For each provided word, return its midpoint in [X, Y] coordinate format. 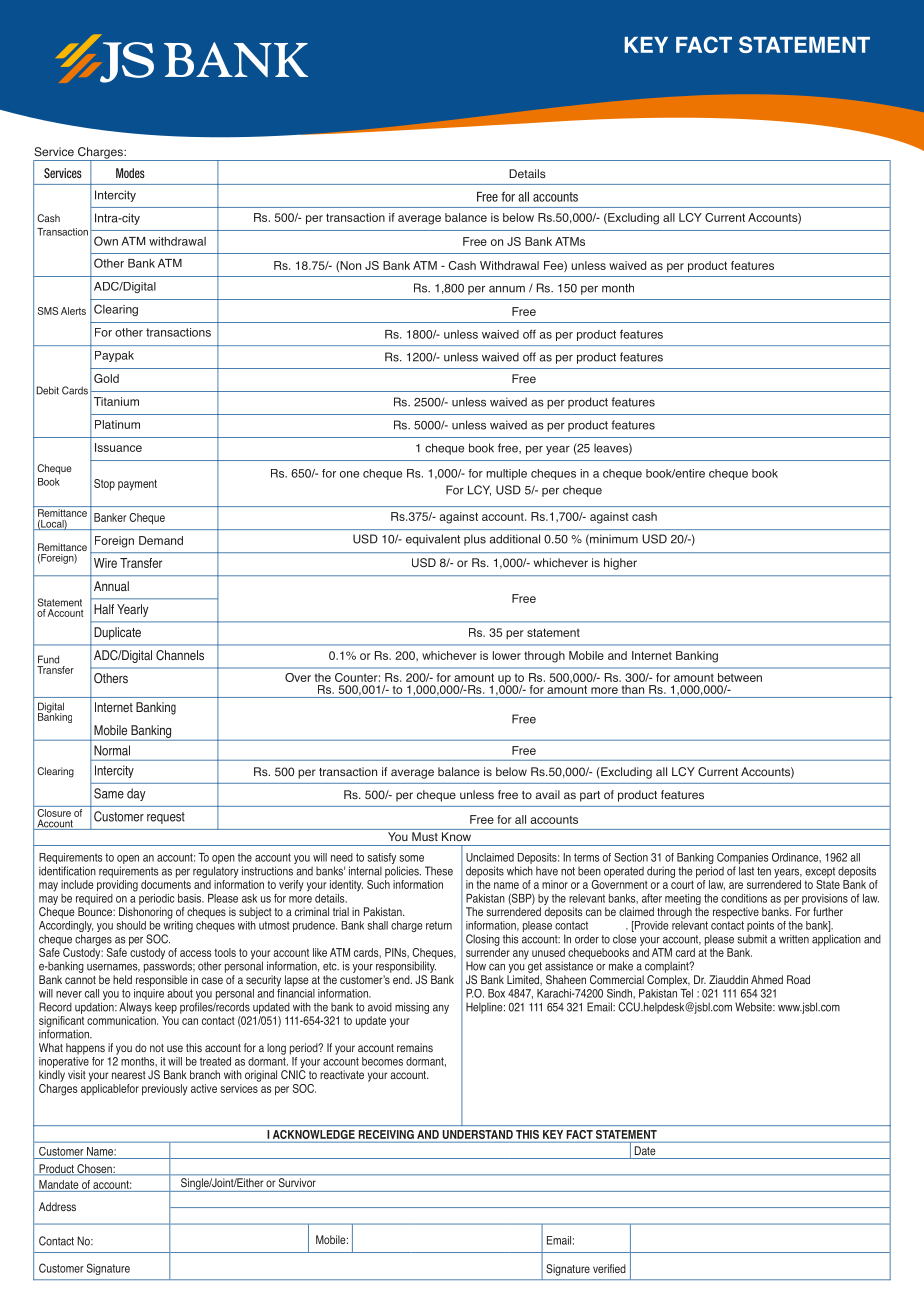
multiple [506, 474]
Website [754, 1007]
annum [507, 289]
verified [609, 1268]
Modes [130, 173]
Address [57, 1206]
